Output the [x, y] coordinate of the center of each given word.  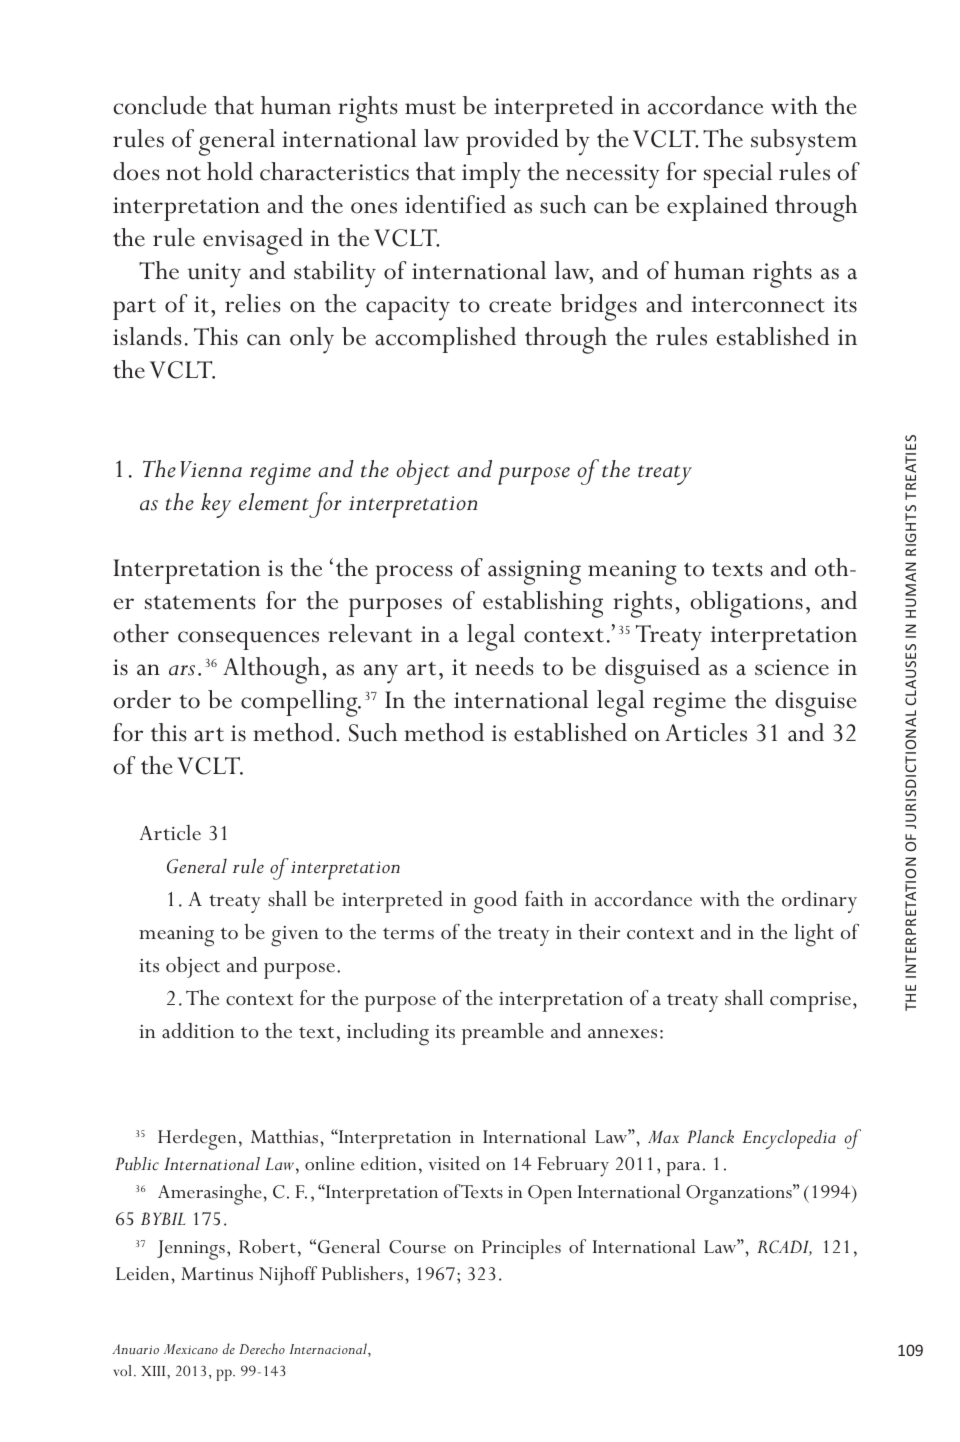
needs [504, 666]
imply [491, 175]
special [738, 175]
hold [230, 171]
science [792, 667]
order [142, 699]
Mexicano [191, 1349]
